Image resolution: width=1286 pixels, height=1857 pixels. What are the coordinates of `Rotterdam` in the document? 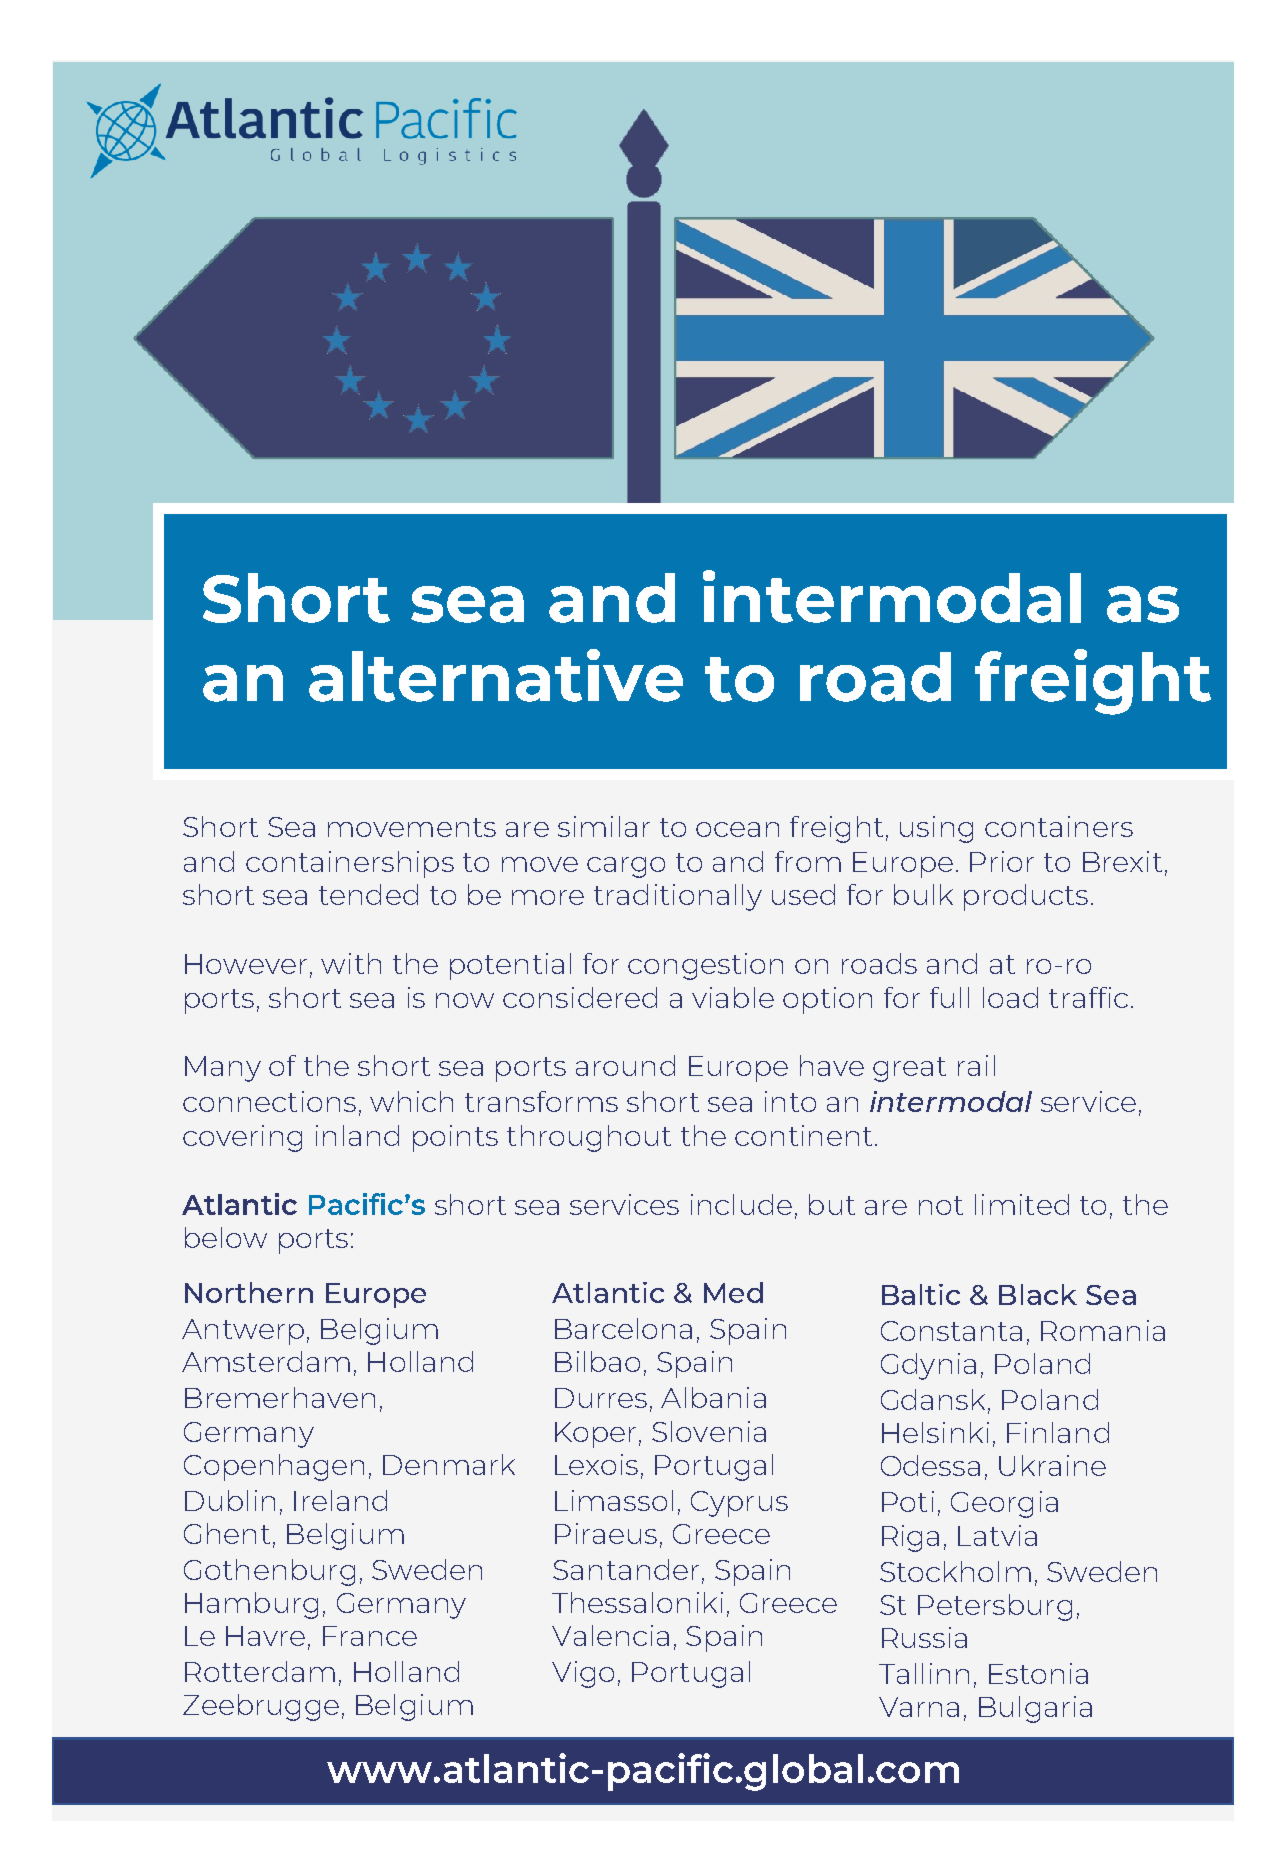 It's located at (260, 1671).
